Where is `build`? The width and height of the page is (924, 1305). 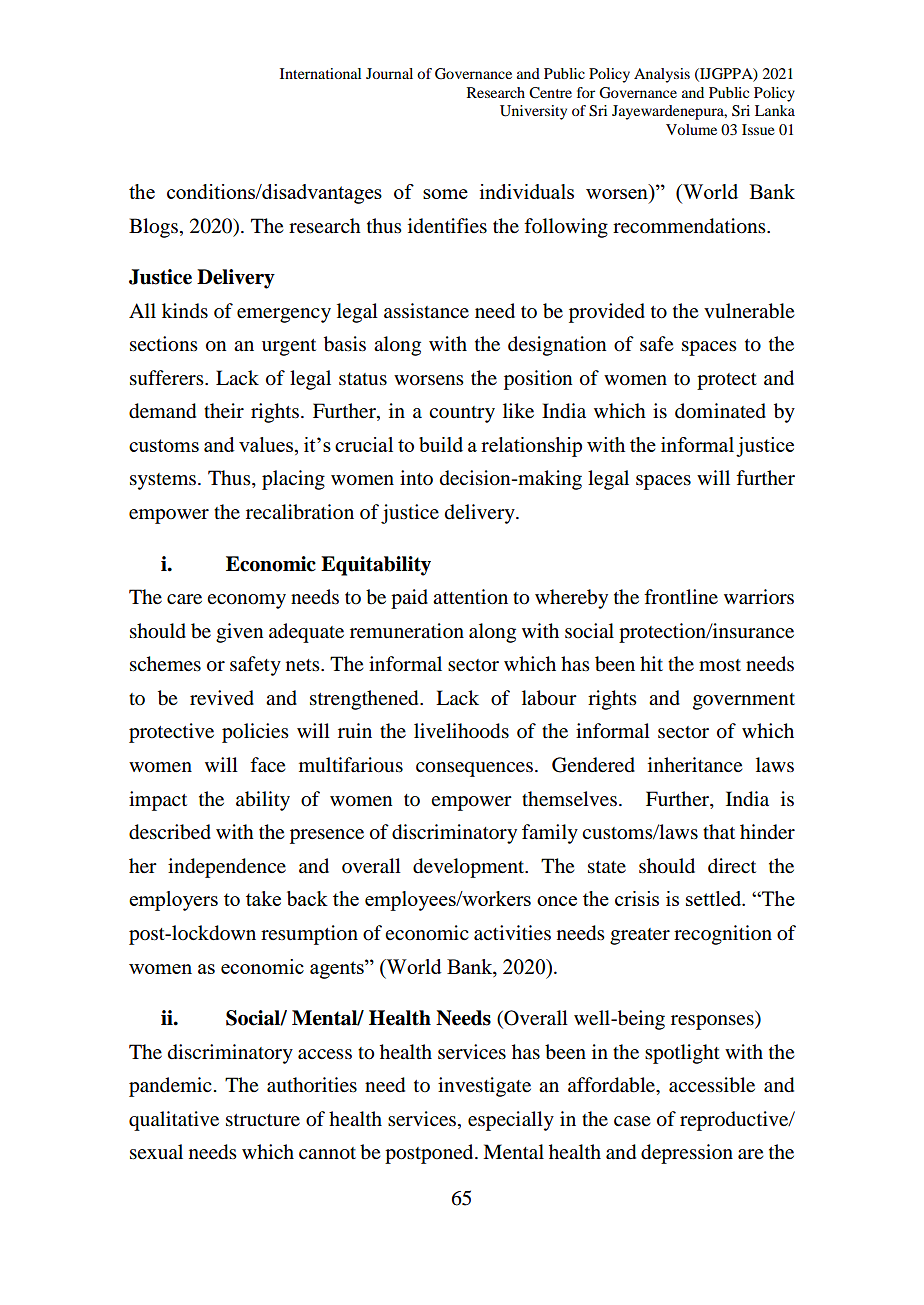
build is located at coordinates (441, 444).
